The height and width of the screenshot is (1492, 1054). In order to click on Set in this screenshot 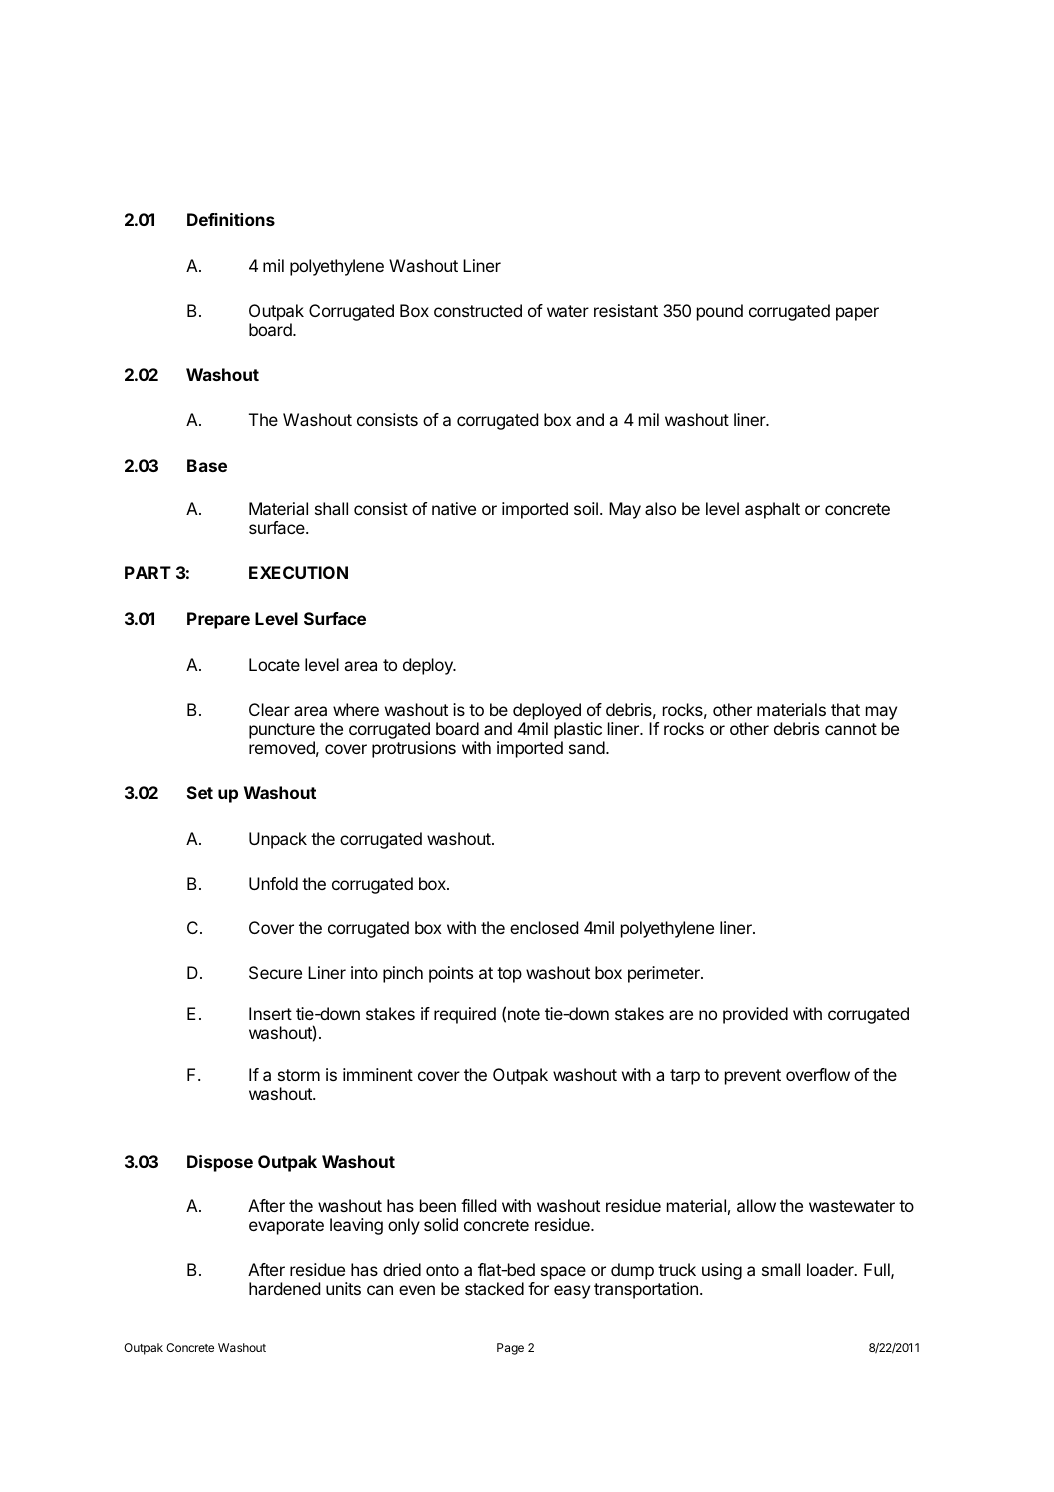, I will do `click(200, 792)`.
